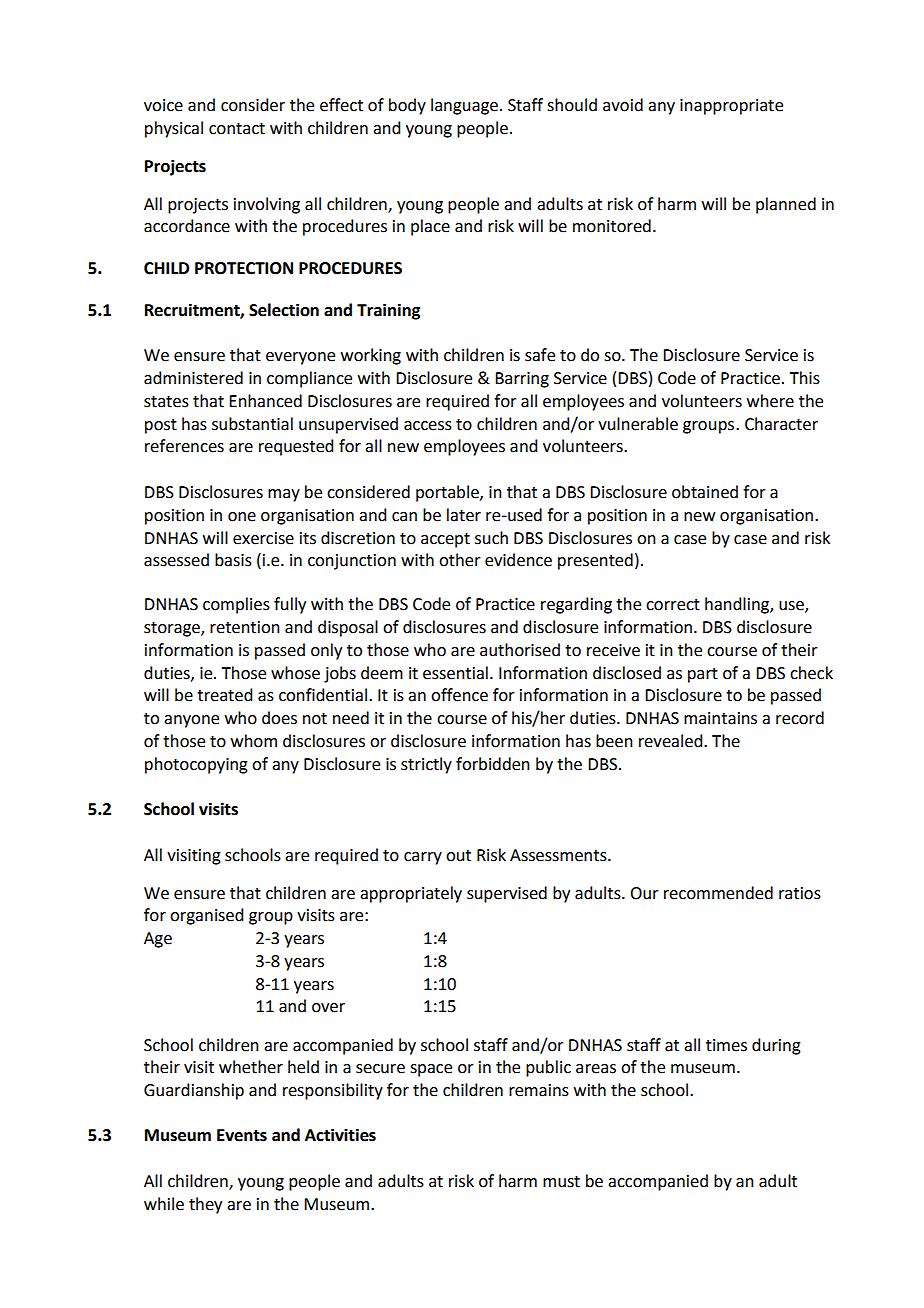 This screenshot has width=924, height=1308. I want to click on part, so click(703, 675).
